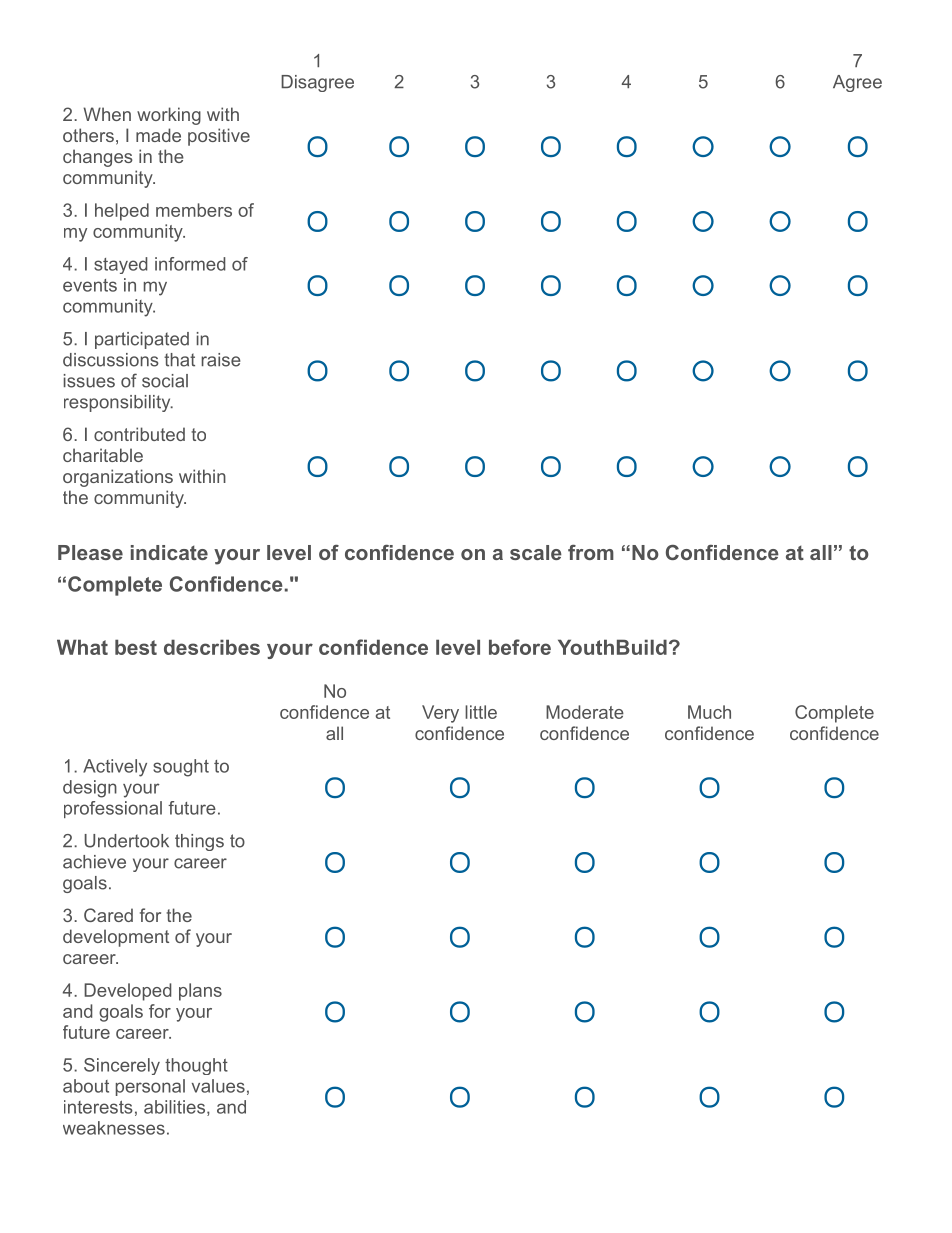  Describe the element at coordinates (520, 647) in the screenshot. I see `before` at that location.
